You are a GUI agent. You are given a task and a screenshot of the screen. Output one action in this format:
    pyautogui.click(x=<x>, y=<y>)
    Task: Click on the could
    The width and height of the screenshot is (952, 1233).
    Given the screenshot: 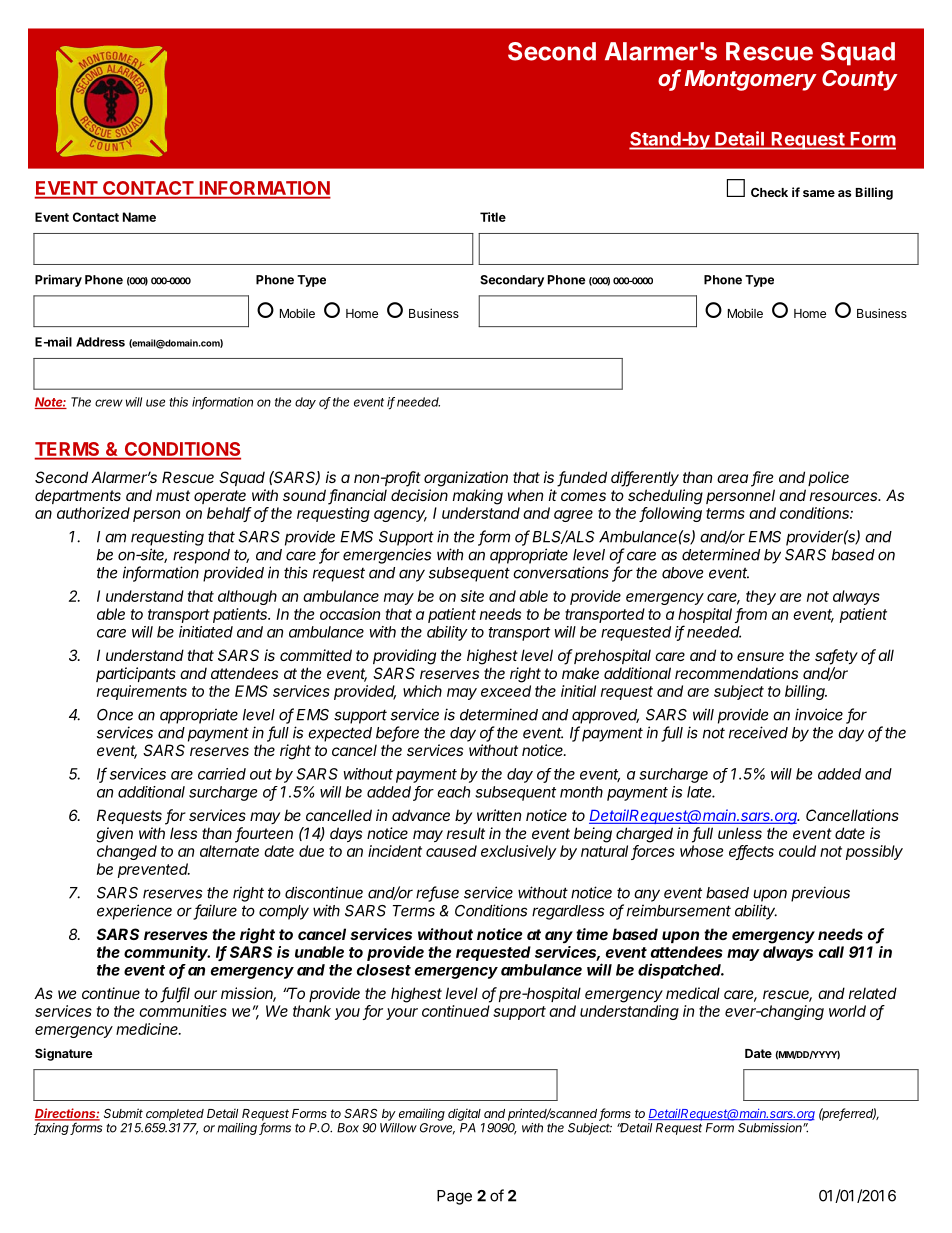 What is the action you would take?
    pyautogui.click(x=797, y=851)
